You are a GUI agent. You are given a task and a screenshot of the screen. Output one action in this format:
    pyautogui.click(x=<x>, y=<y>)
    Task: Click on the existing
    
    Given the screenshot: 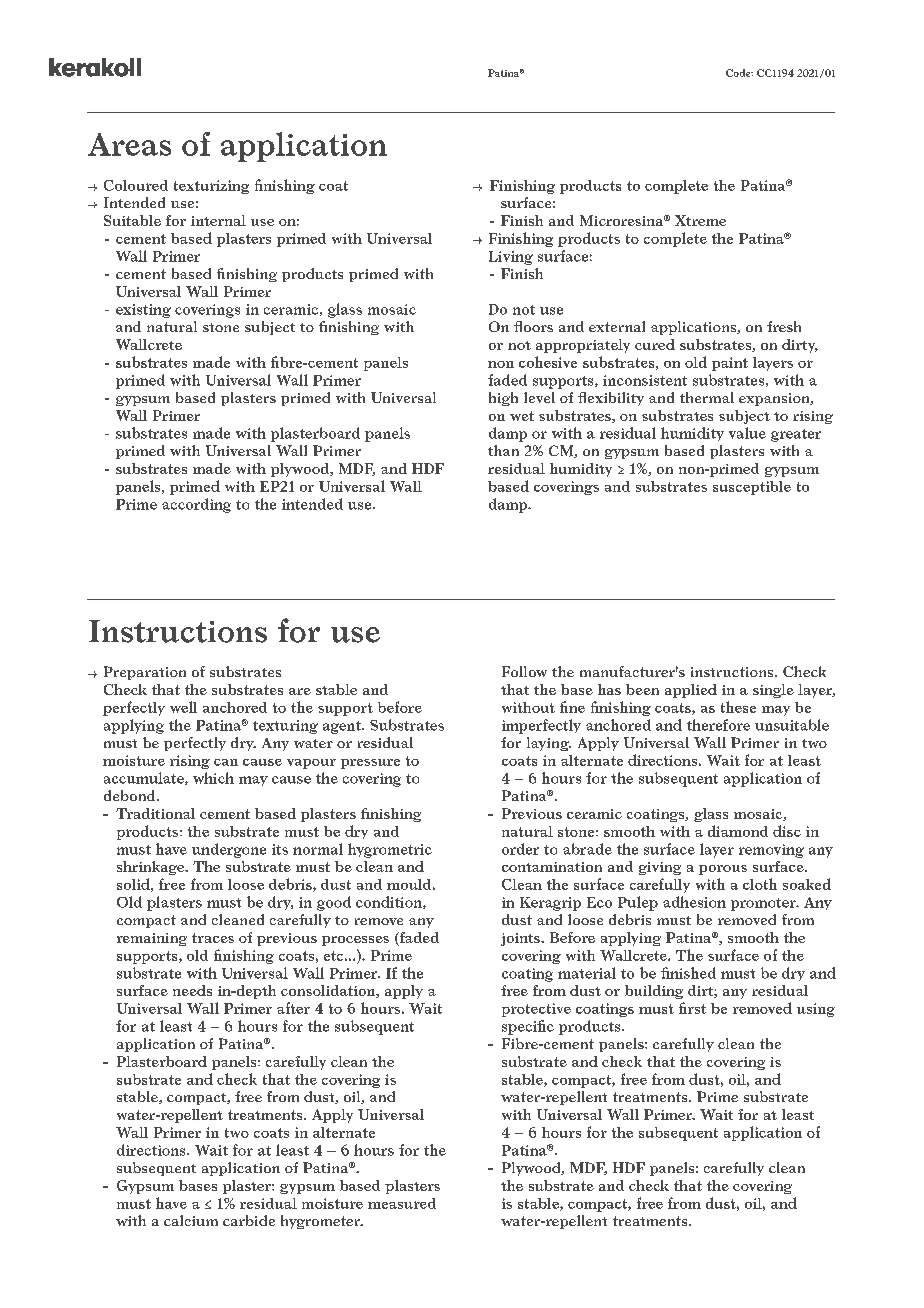 What is the action you would take?
    pyautogui.click(x=143, y=311)
